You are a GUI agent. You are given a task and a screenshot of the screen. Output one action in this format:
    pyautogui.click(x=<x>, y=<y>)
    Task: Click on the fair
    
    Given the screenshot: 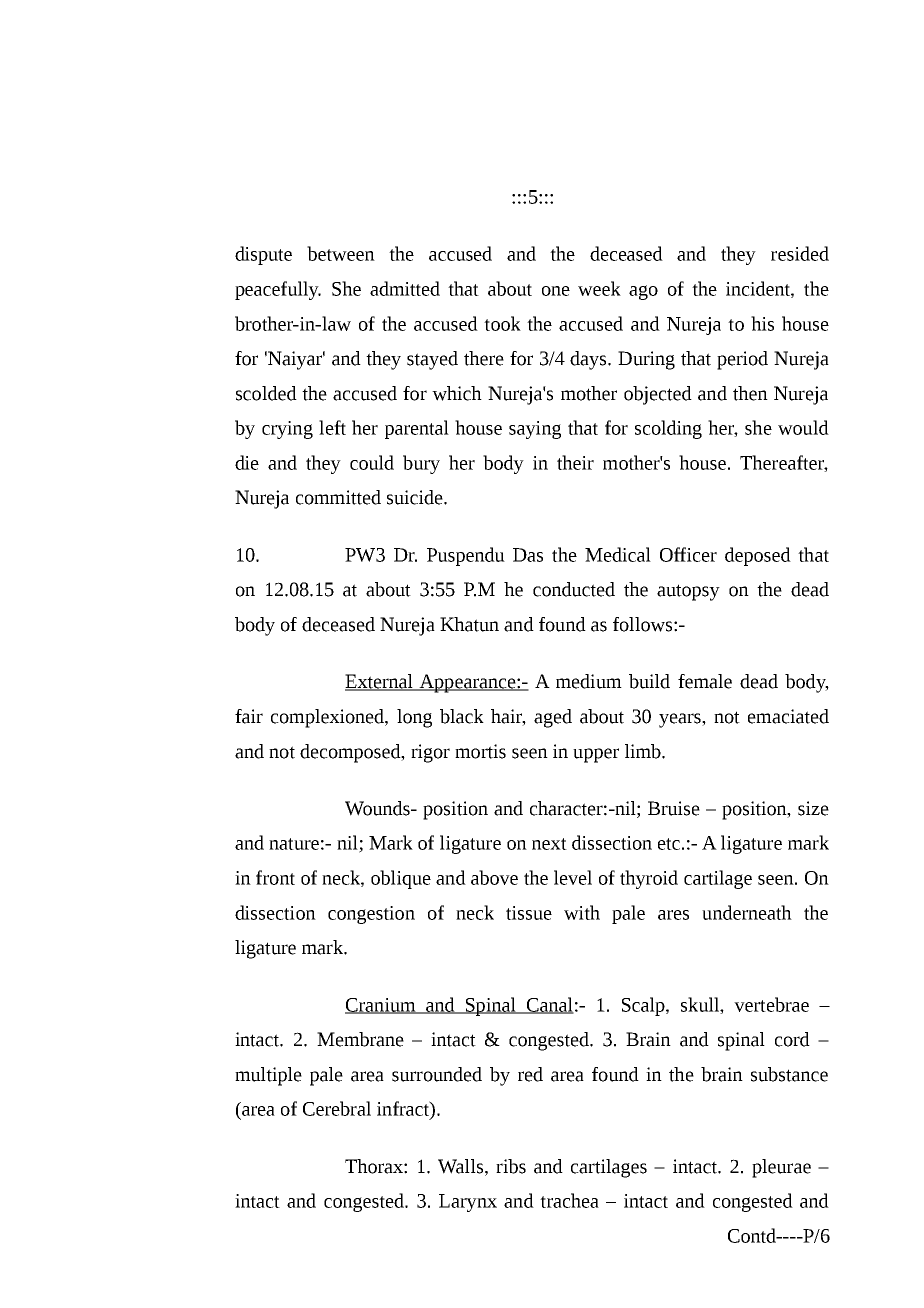 What is the action you would take?
    pyautogui.click(x=249, y=716)
